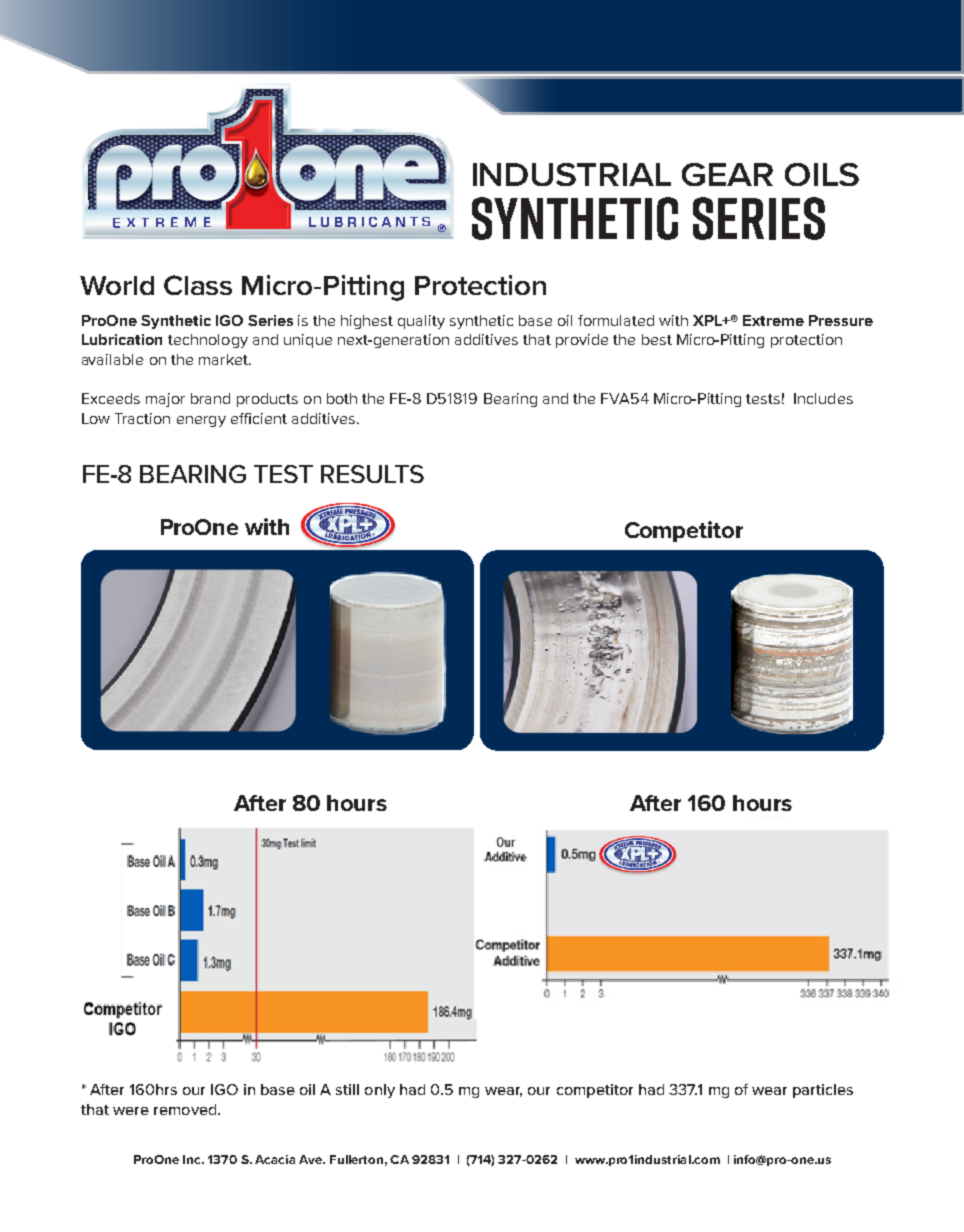 The width and height of the screenshot is (964, 1232). What do you see at coordinates (131, 1111) in the screenshot?
I see `were` at bounding box center [131, 1111].
